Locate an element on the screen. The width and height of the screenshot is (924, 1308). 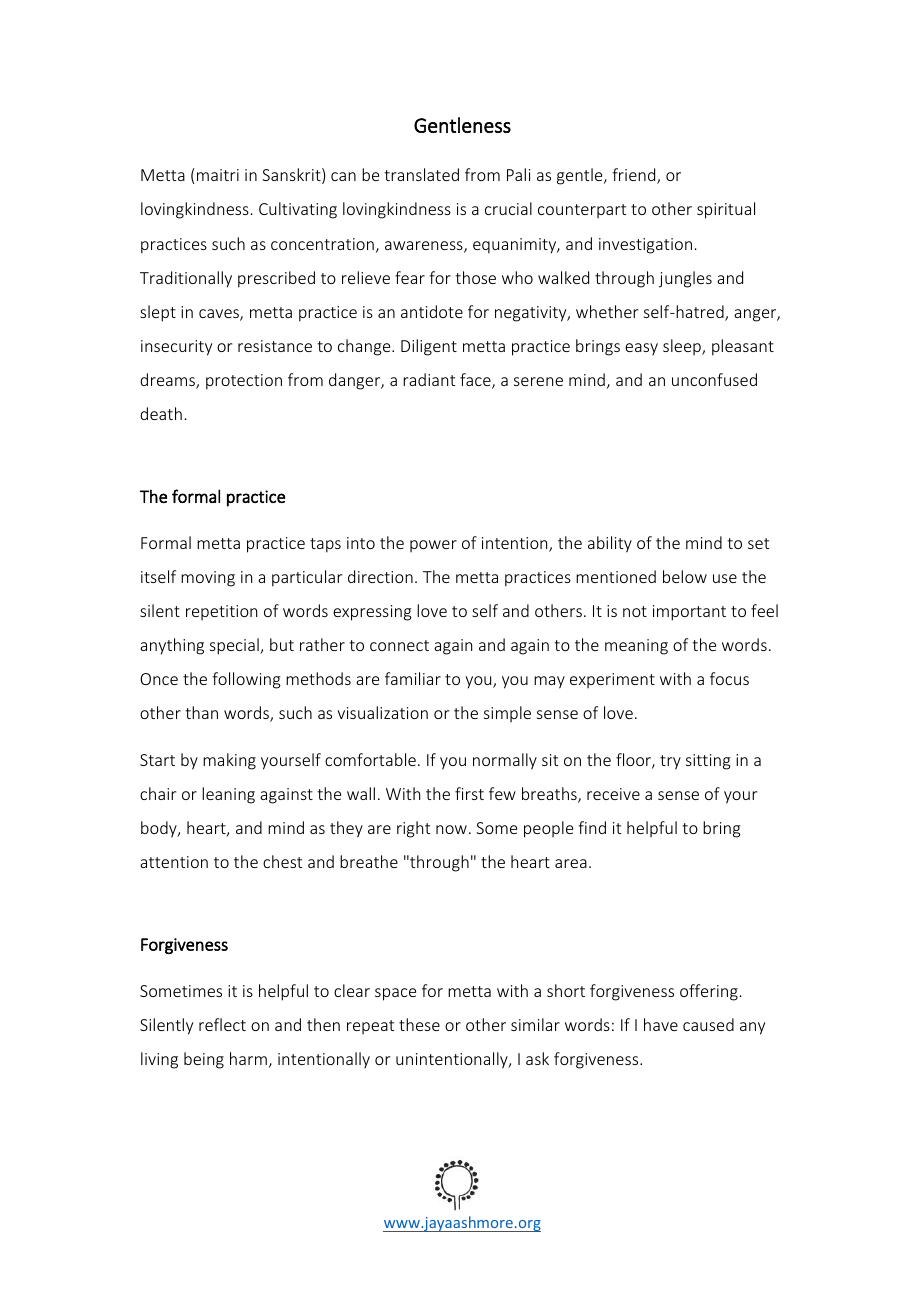
Cultivating is located at coordinates (298, 210).
